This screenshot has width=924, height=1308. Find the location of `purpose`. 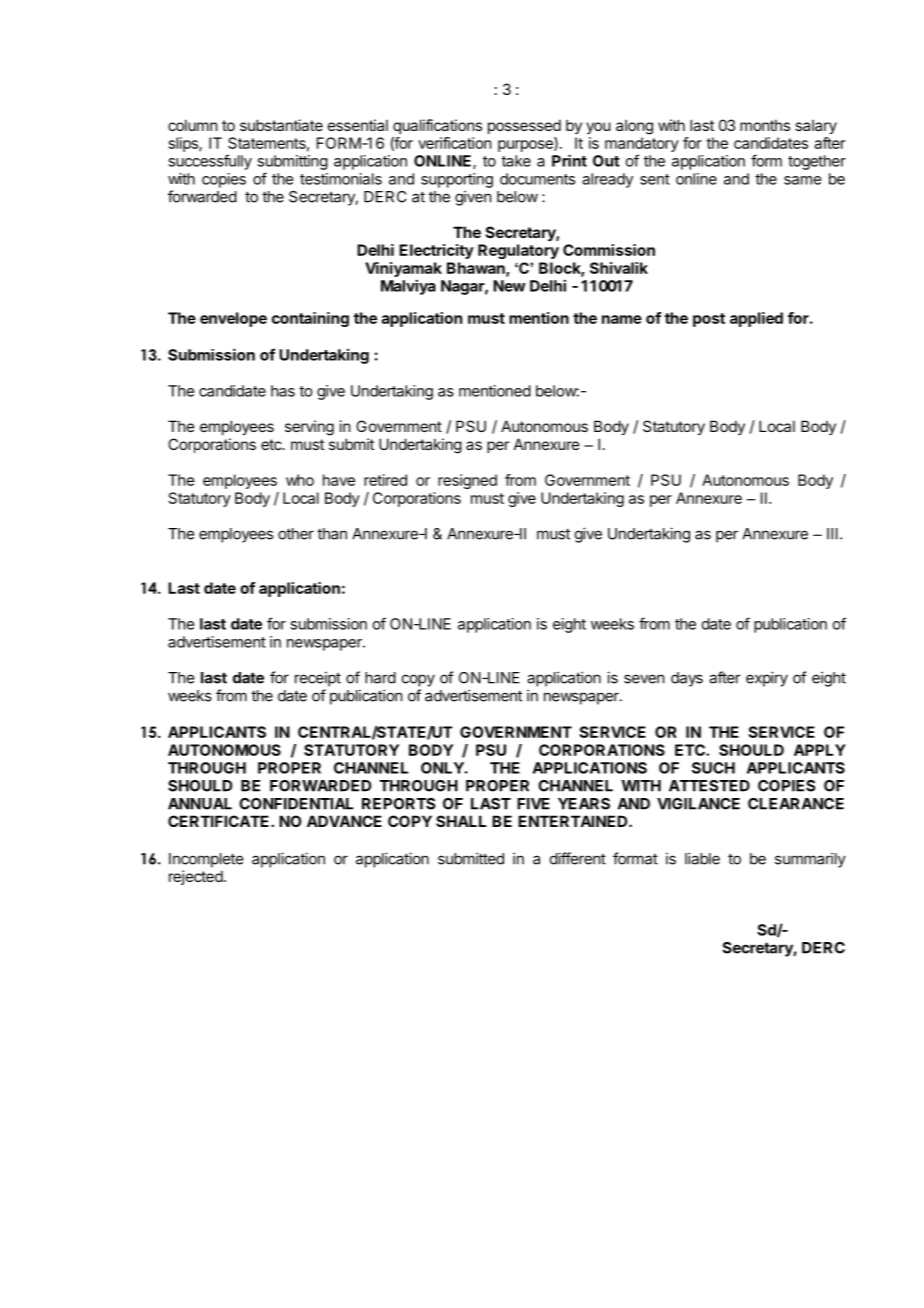

purpose is located at coordinates (526, 146).
